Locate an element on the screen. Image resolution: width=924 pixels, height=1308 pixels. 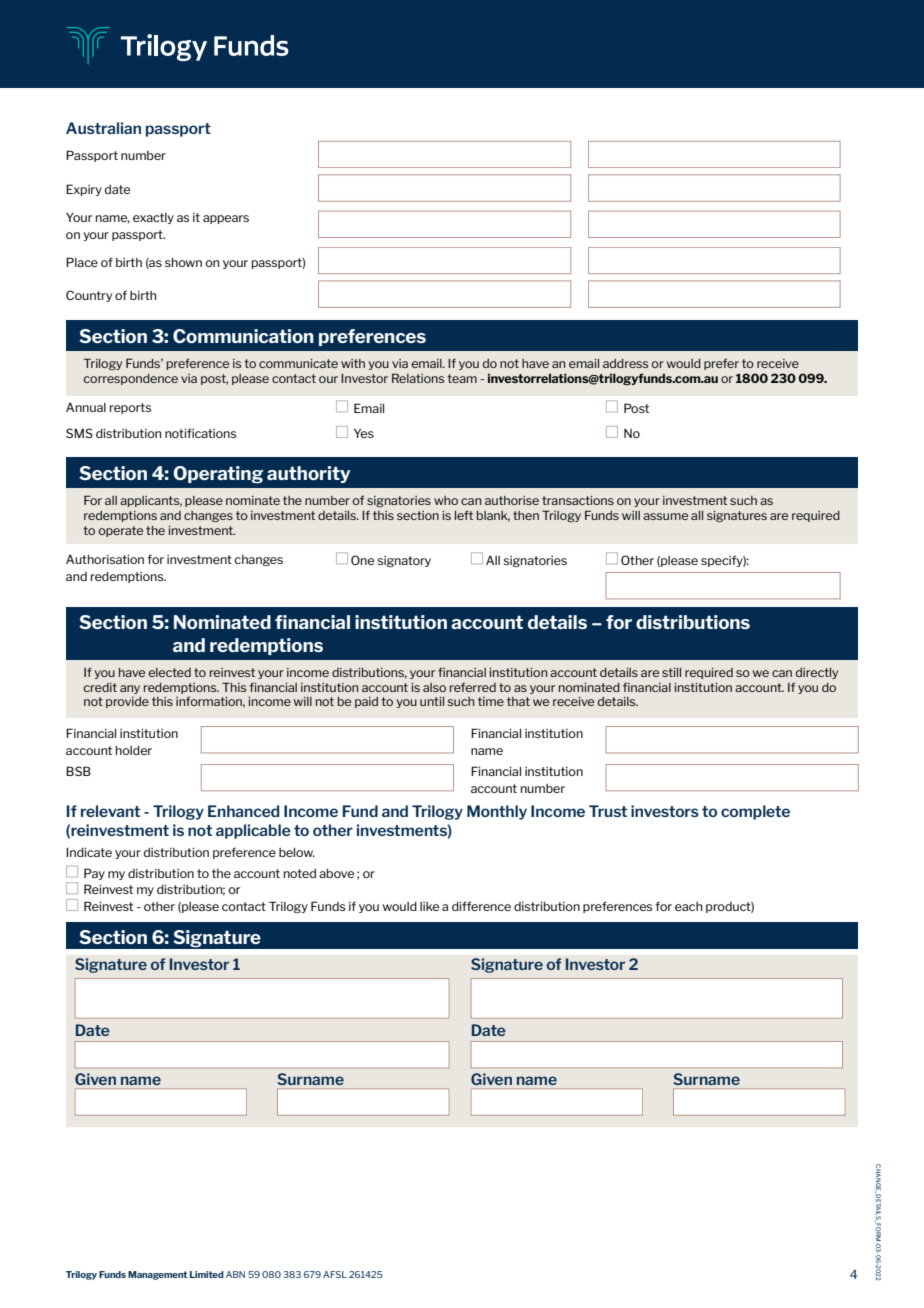
address is located at coordinates (625, 363).
